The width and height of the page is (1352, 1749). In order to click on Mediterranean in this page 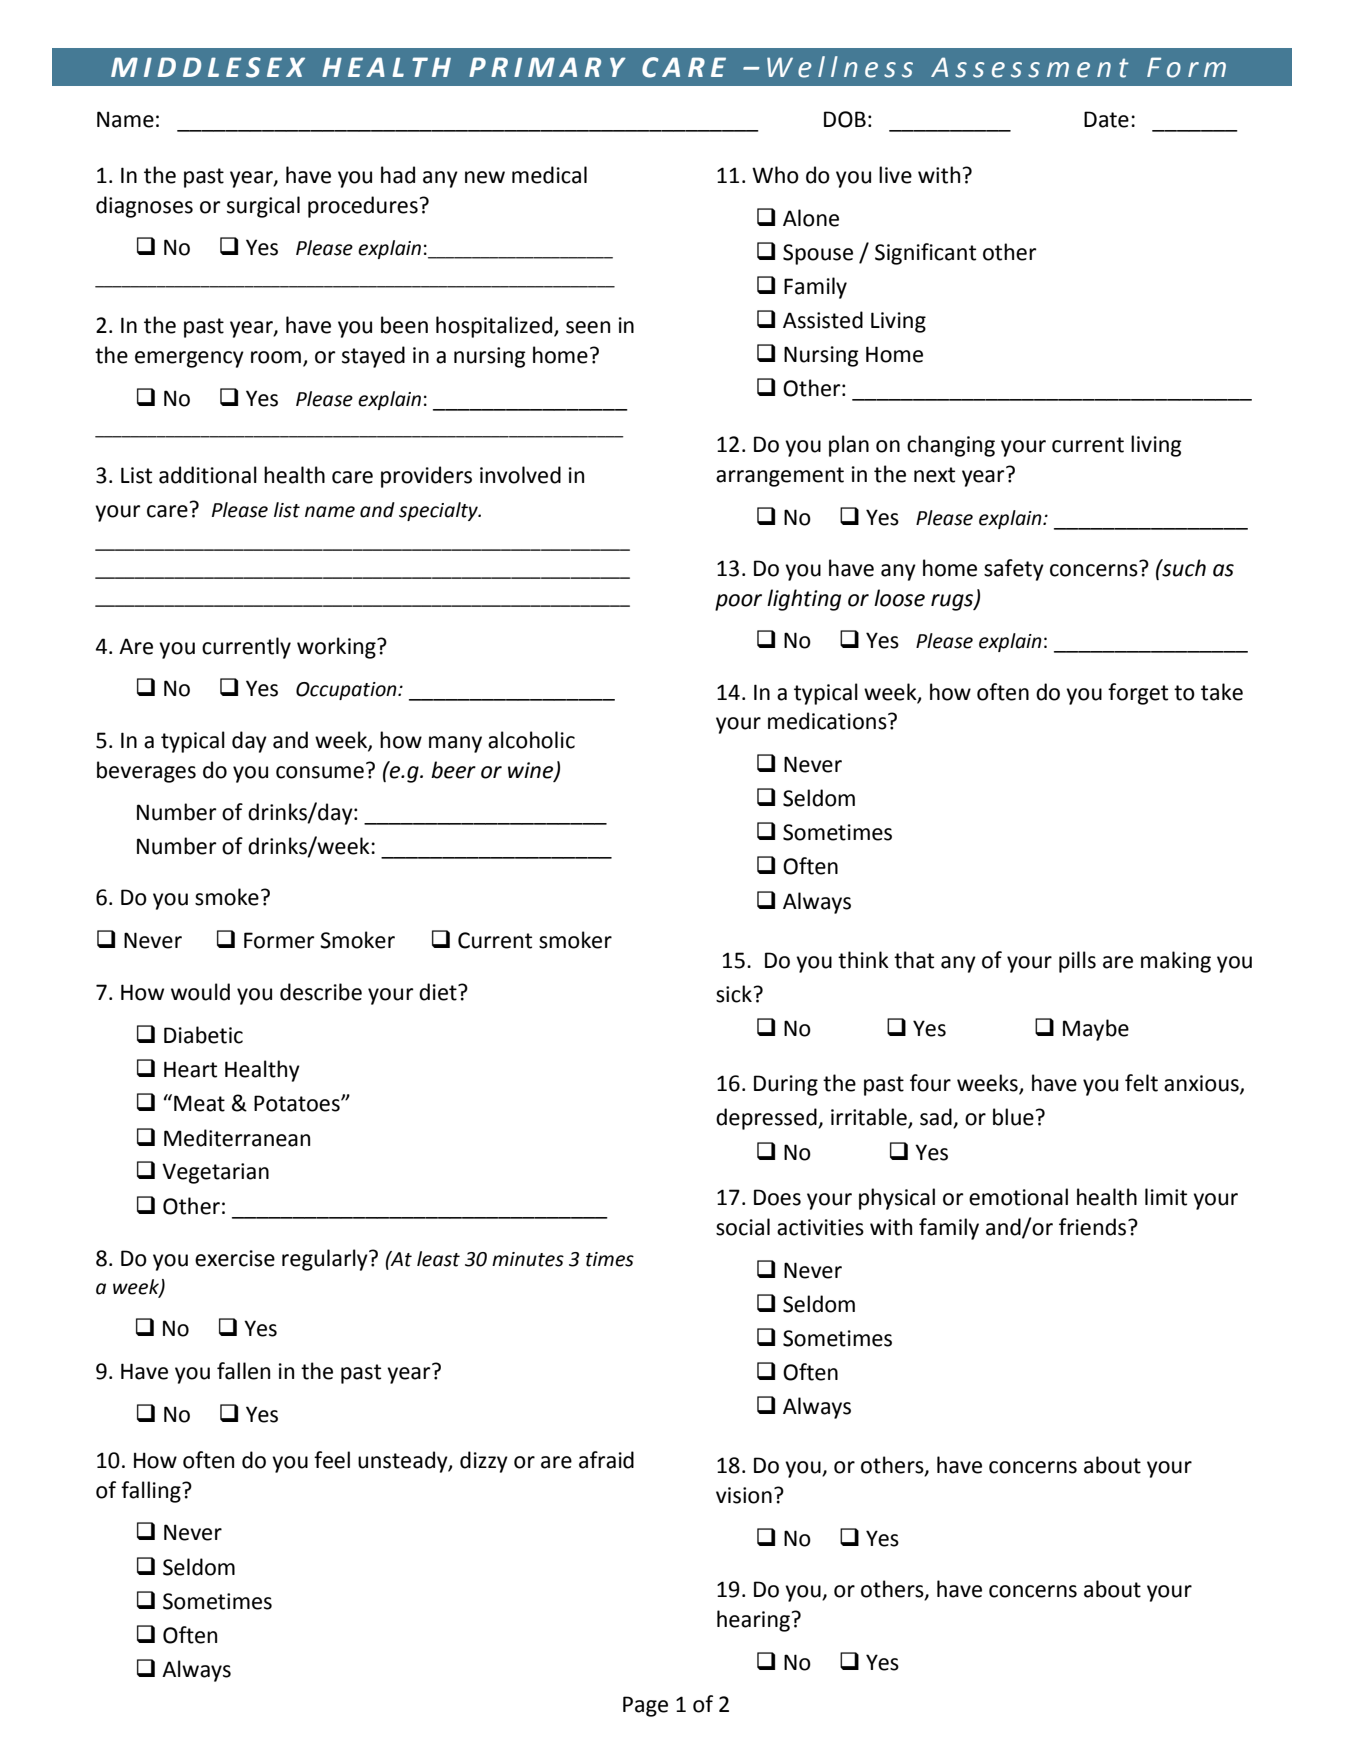, I will do `click(237, 1138)`.
